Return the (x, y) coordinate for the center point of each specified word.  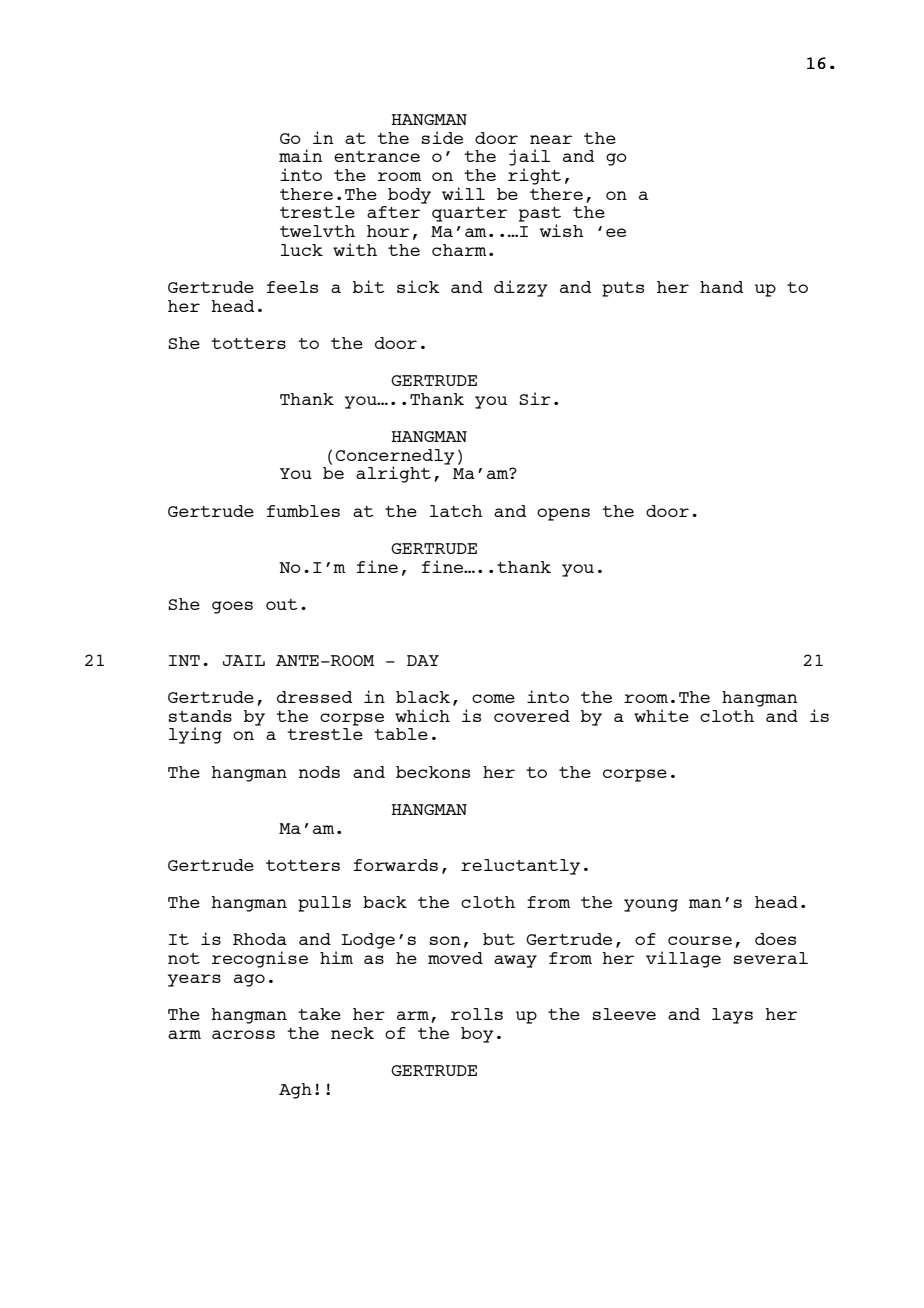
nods (319, 772)
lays (732, 1016)
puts (623, 289)
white (661, 715)
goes (232, 607)
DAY (423, 660)
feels (292, 287)
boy (477, 1035)
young (651, 905)
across (243, 1034)
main (301, 155)
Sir (535, 398)
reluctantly (520, 867)
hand (721, 287)
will (463, 193)
